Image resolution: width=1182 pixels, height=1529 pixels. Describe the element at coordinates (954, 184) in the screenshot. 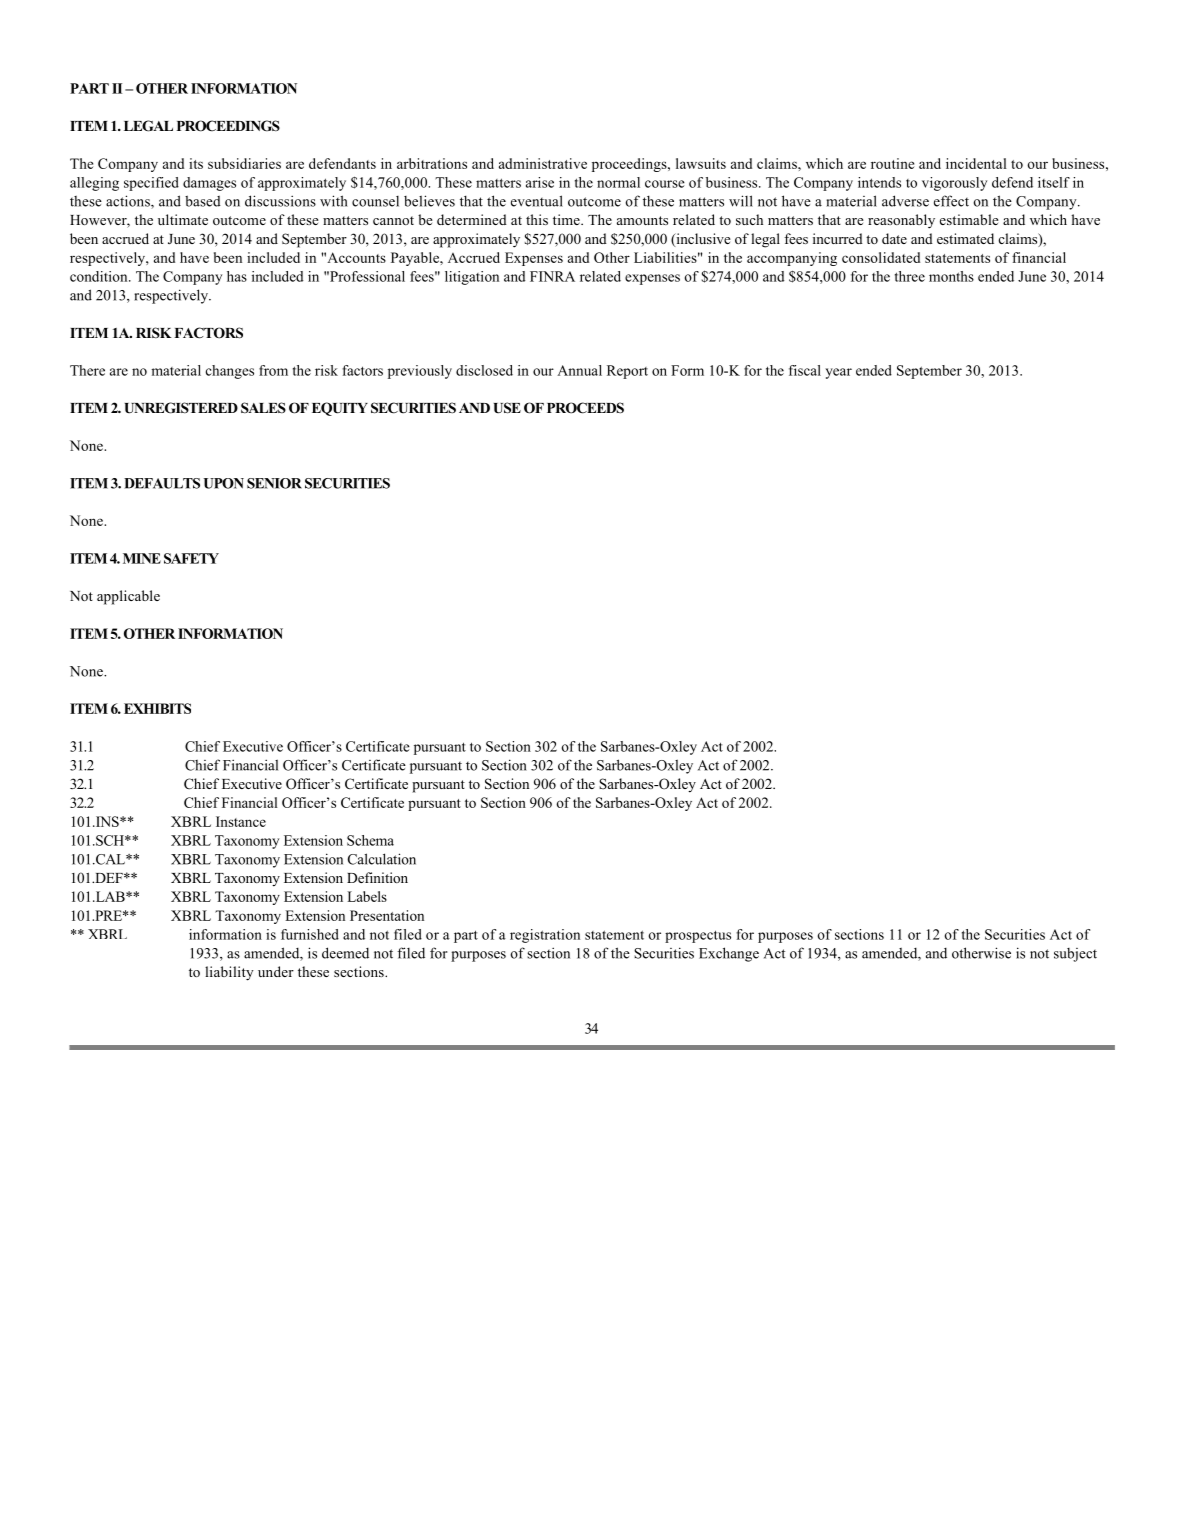

I see `vigorously` at that location.
